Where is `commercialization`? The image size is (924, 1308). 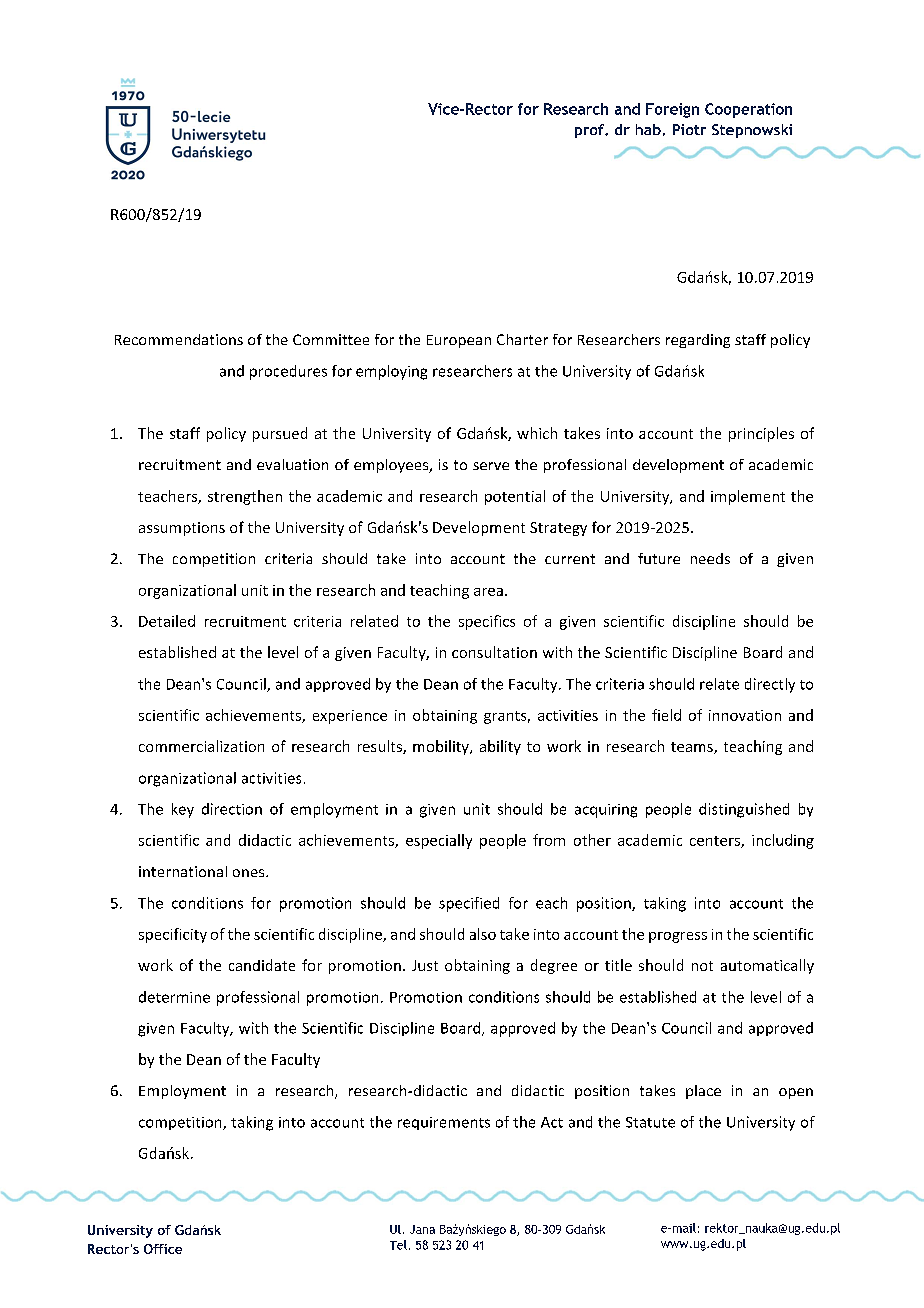
commercialization is located at coordinates (201, 746).
